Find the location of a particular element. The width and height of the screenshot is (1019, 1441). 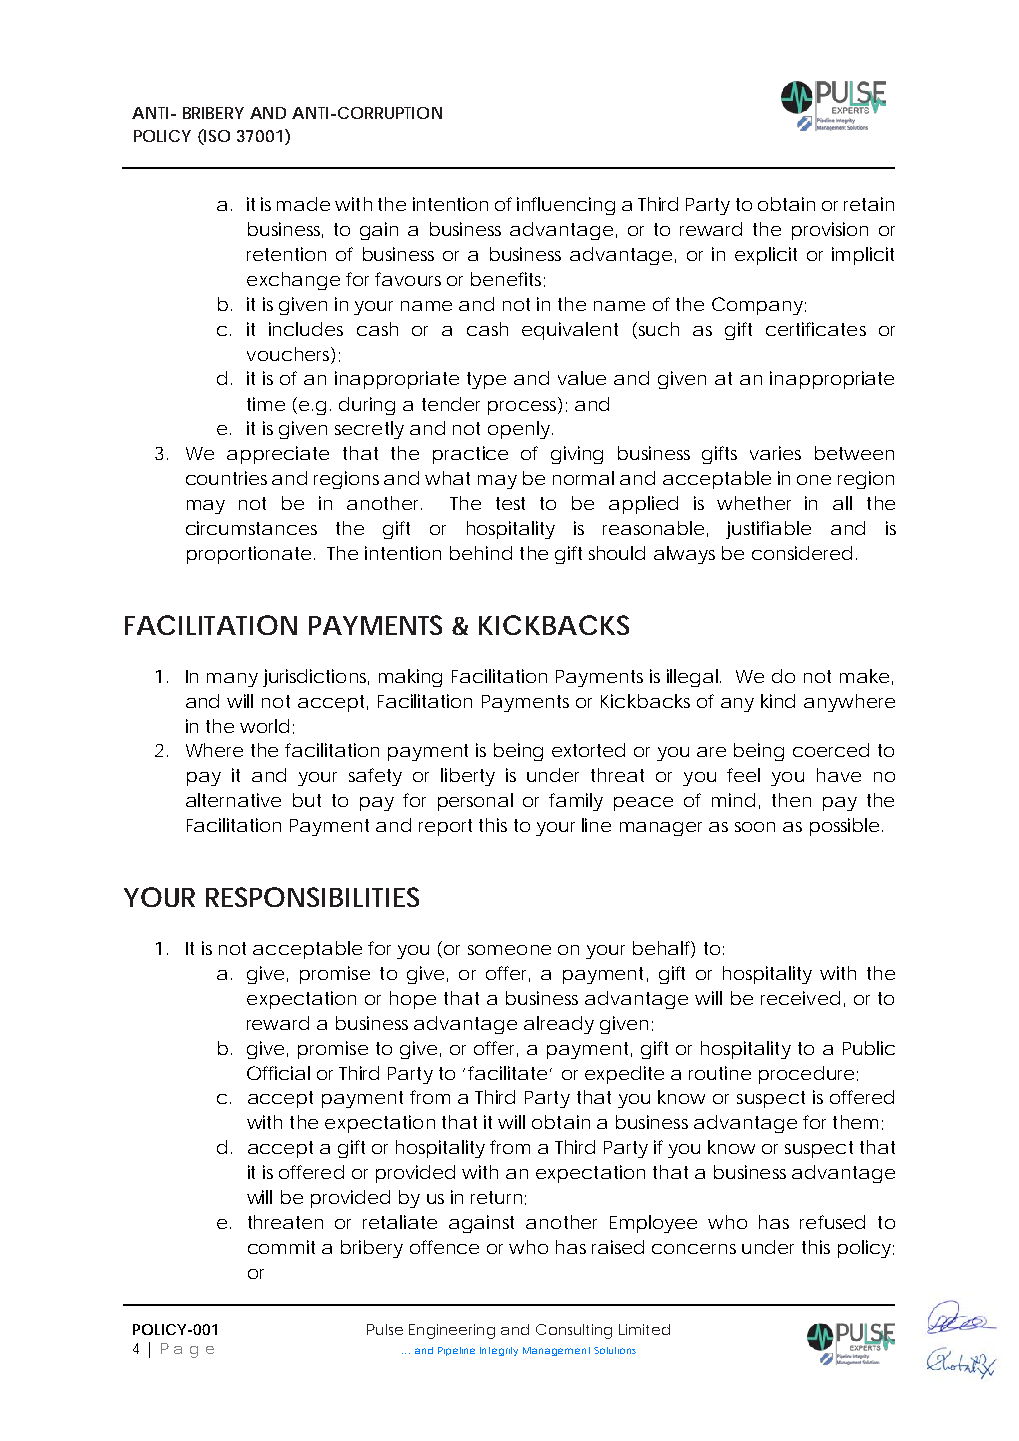

behind is located at coordinates (481, 553).
